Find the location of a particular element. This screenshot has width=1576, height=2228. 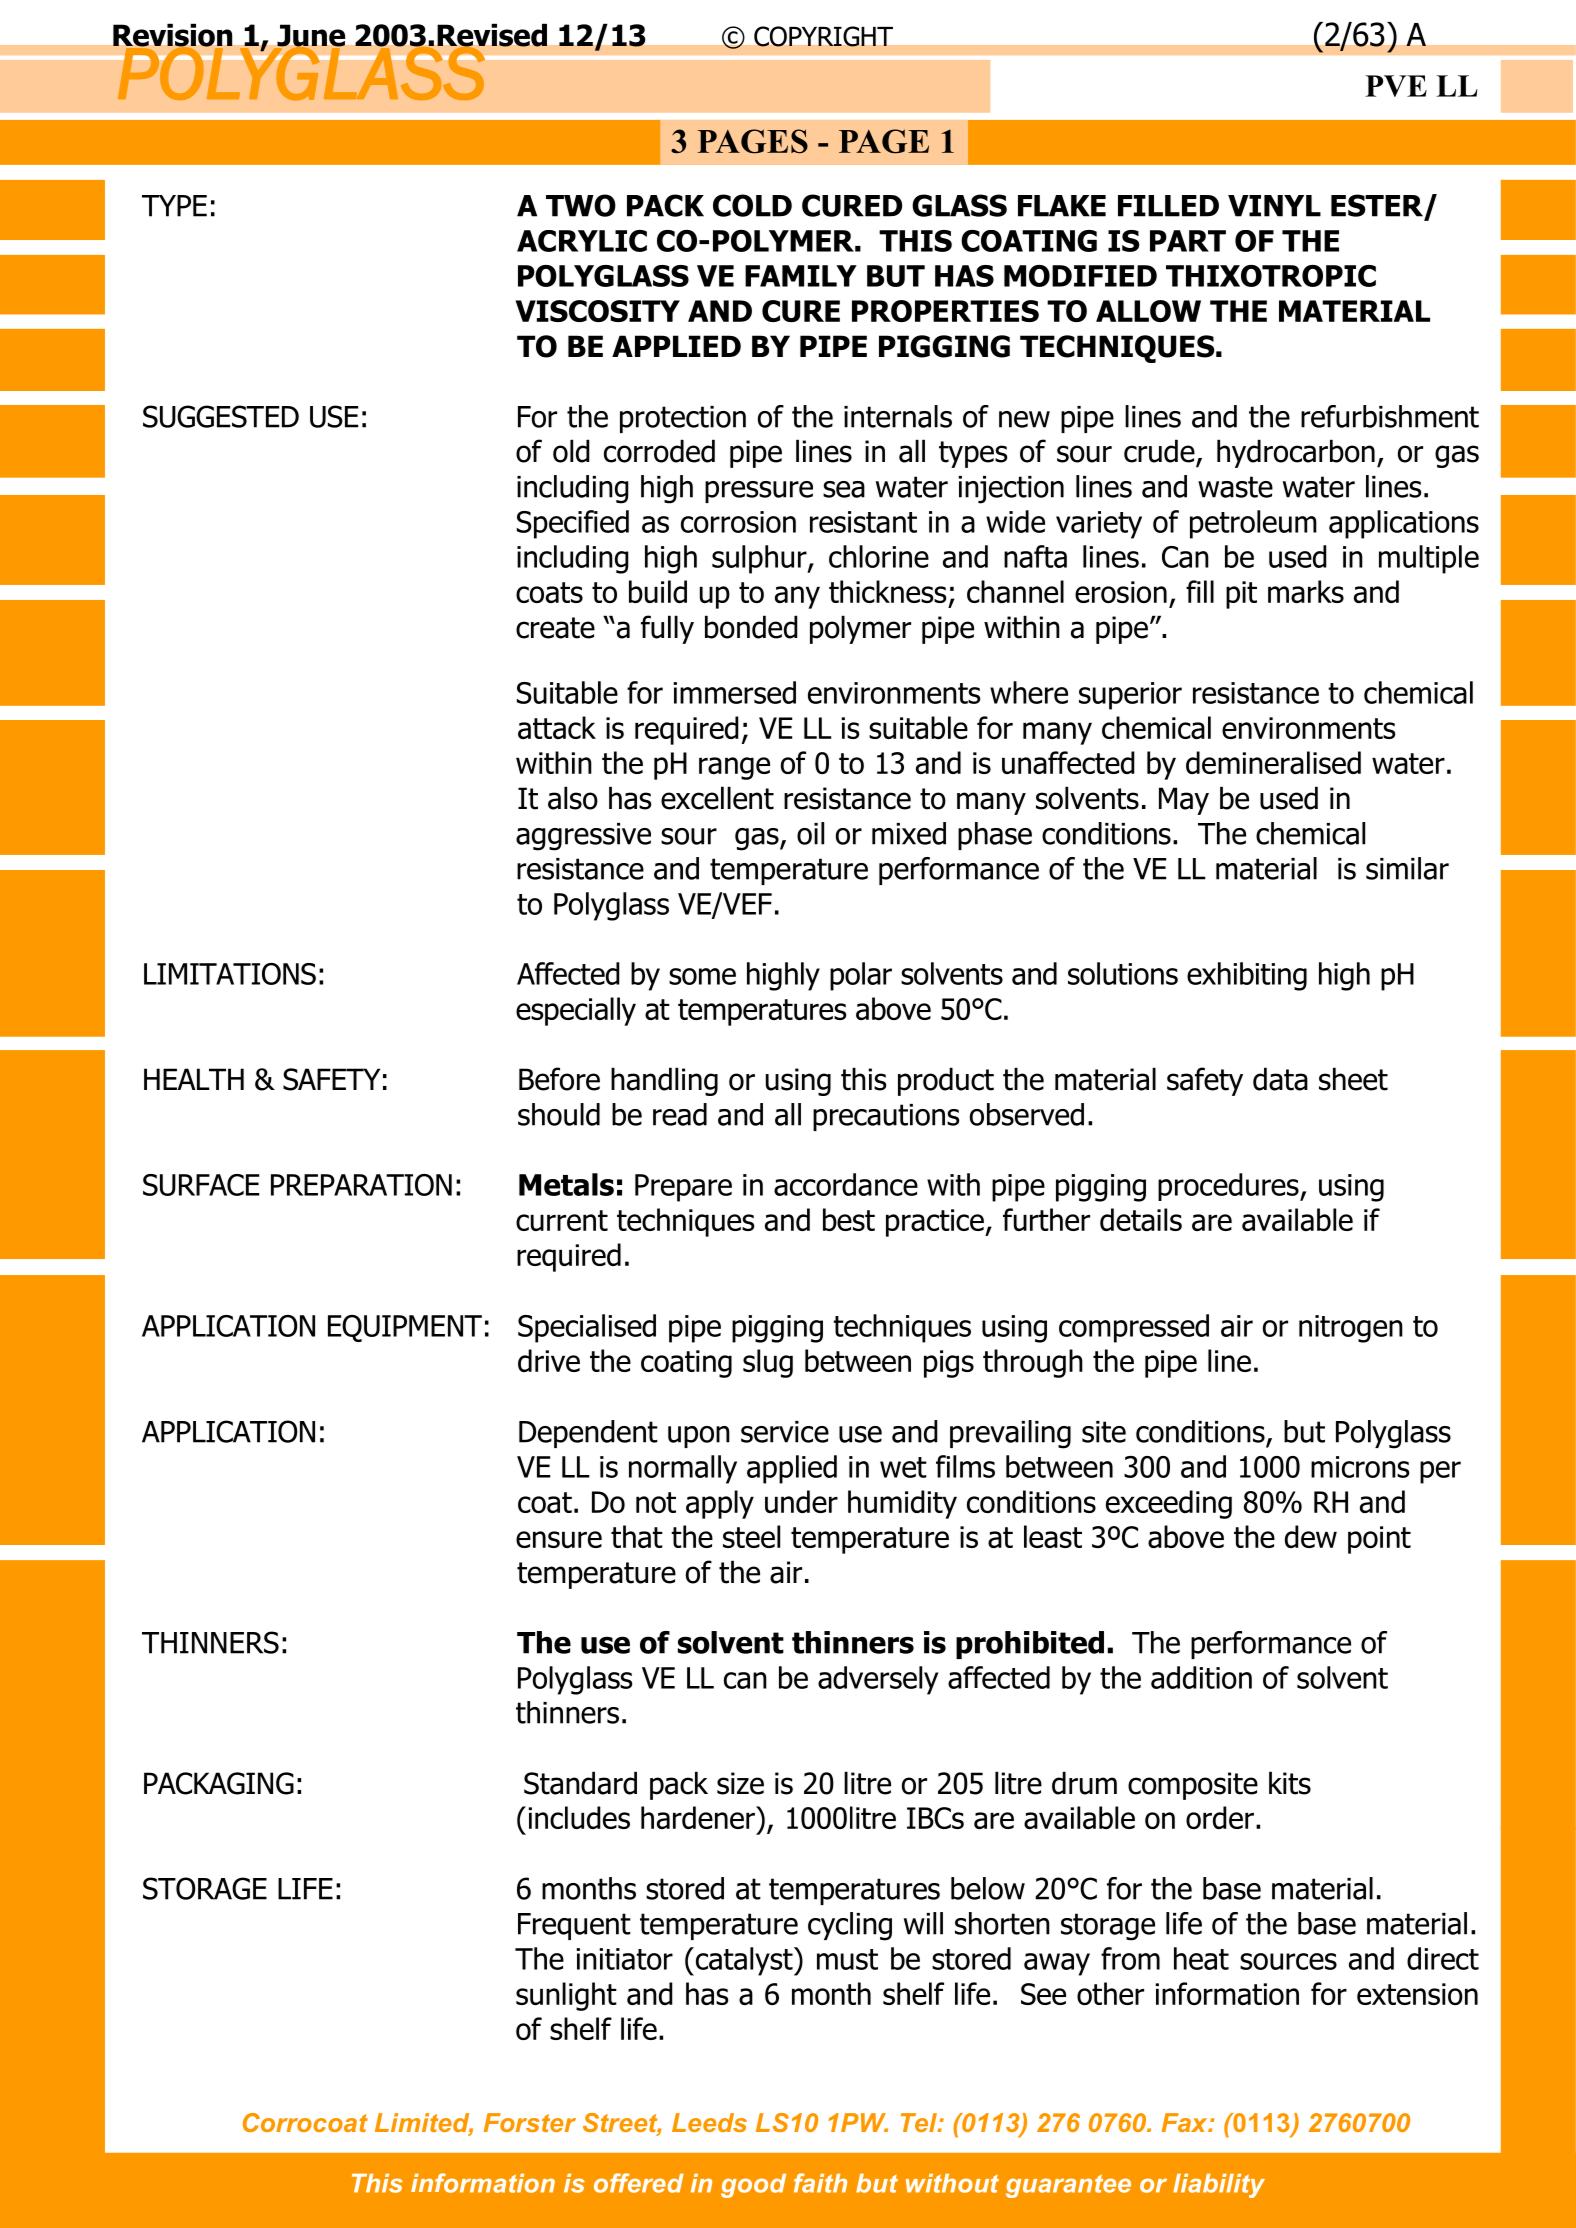

bonded is located at coordinates (751, 627).
